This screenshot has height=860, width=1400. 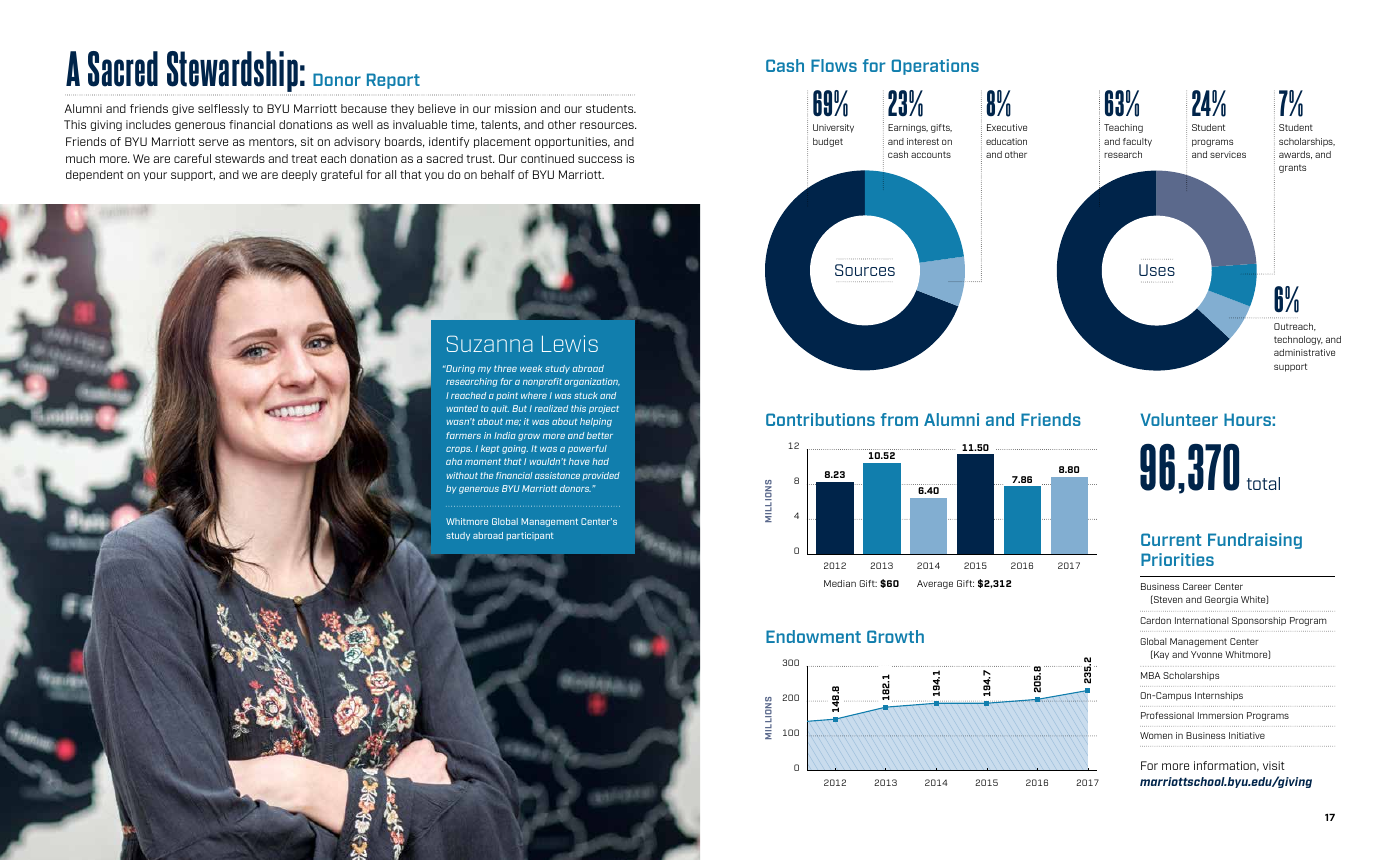 I want to click on participant, so click(x=530, y=536).
